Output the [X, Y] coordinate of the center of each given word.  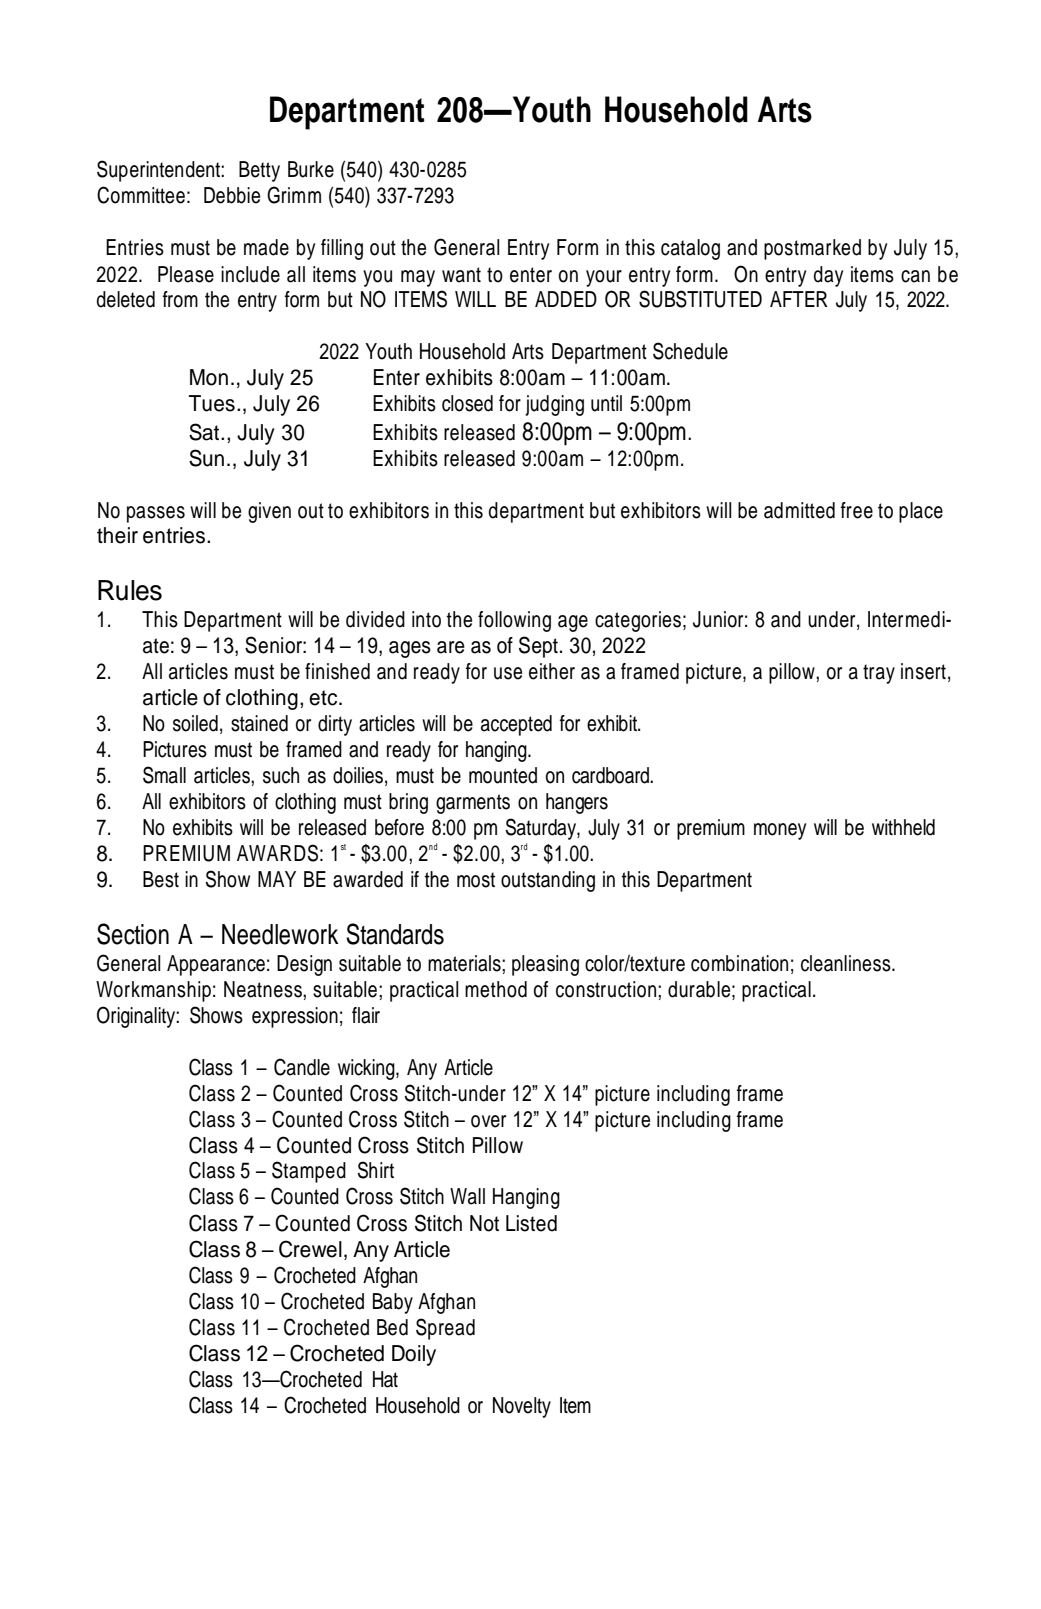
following [514, 621]
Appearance [216, 965]
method [496, 989]
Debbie [232, 195]
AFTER [799, 299]
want [461, 275]
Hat [385, 1379]
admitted [799, 510]
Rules [130, 590]
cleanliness [847, 963]
